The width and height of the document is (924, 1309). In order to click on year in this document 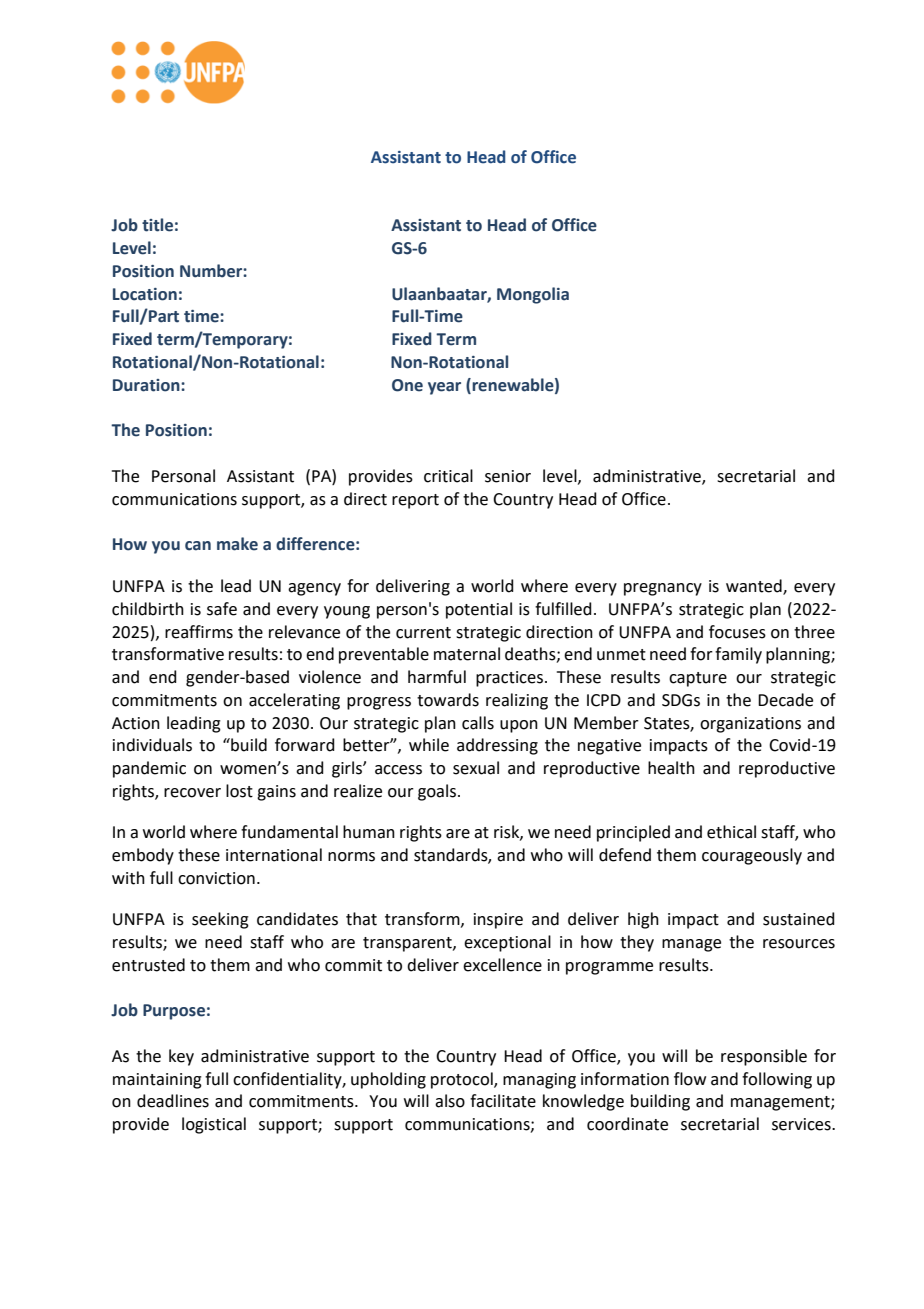, I will do `click(444, 388)`.
